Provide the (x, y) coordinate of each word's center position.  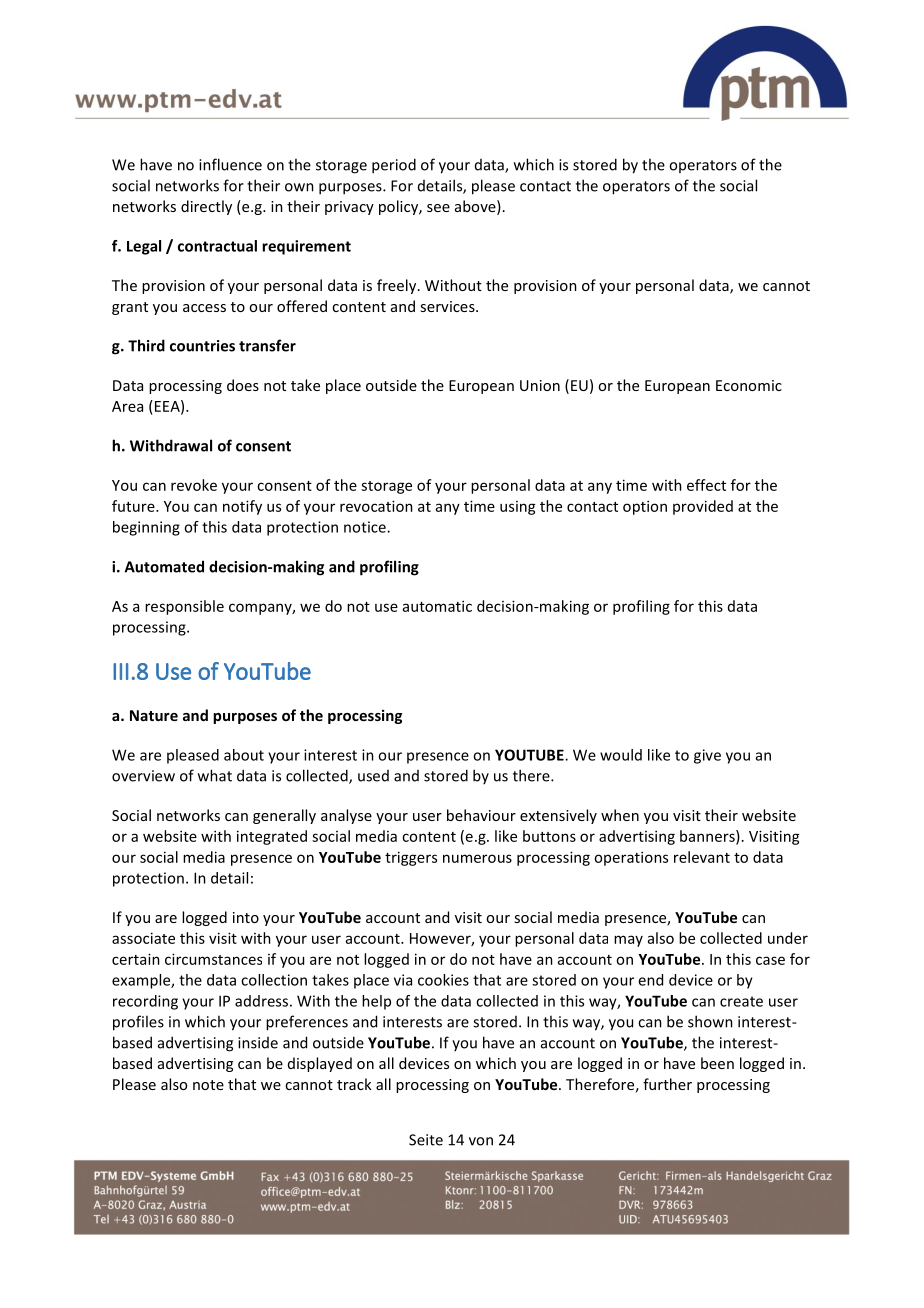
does (243, 385)
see (438, 208)
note (208, 1085)
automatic (437, 606)
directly (206, 207)
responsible (184, 607)
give (707, 756)
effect (706, 485)
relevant (702, 857)
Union (540, 385)
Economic (749, 385)
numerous (477, 858)
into (246, 917)
